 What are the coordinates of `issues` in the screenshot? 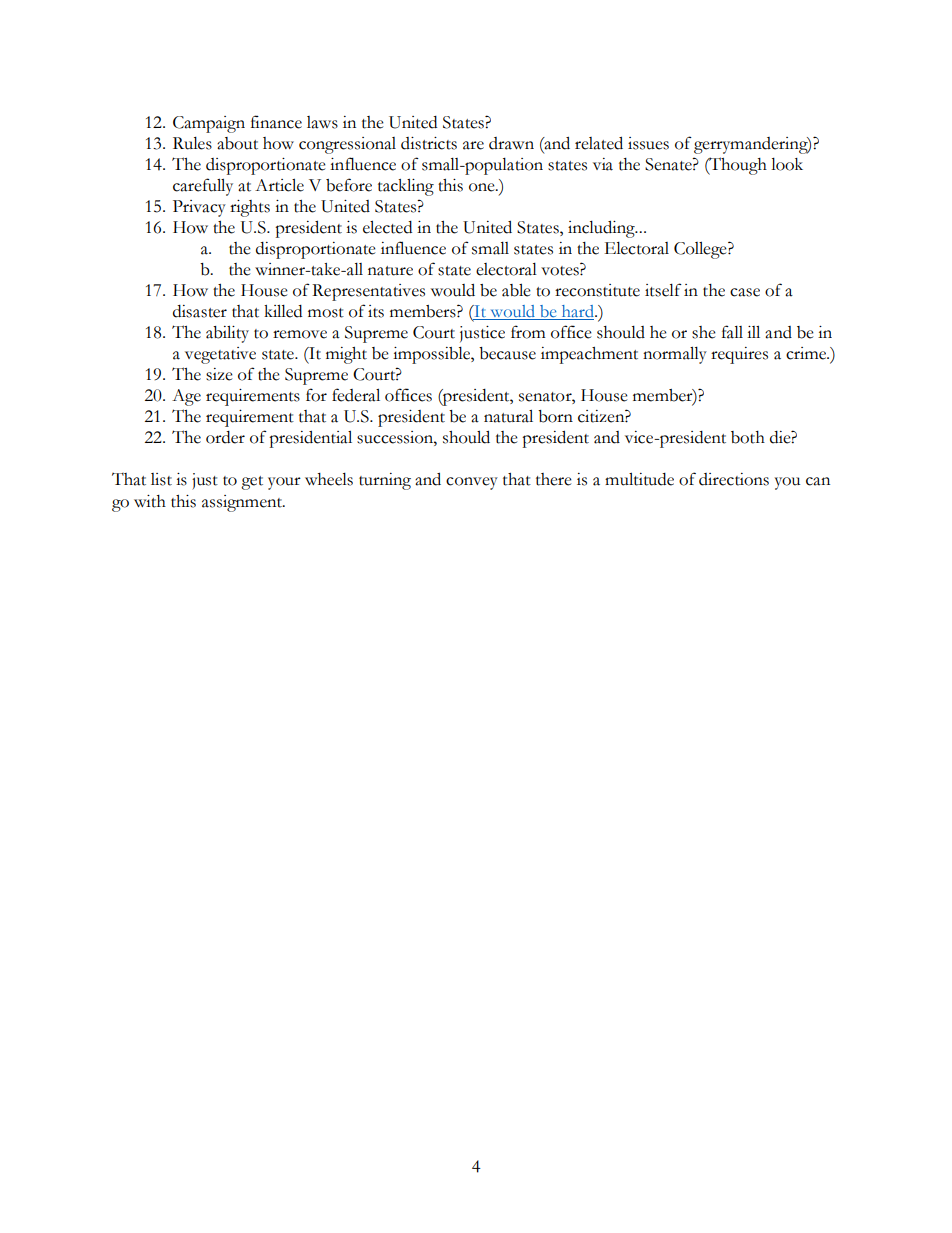 It's located at (648, 143).
